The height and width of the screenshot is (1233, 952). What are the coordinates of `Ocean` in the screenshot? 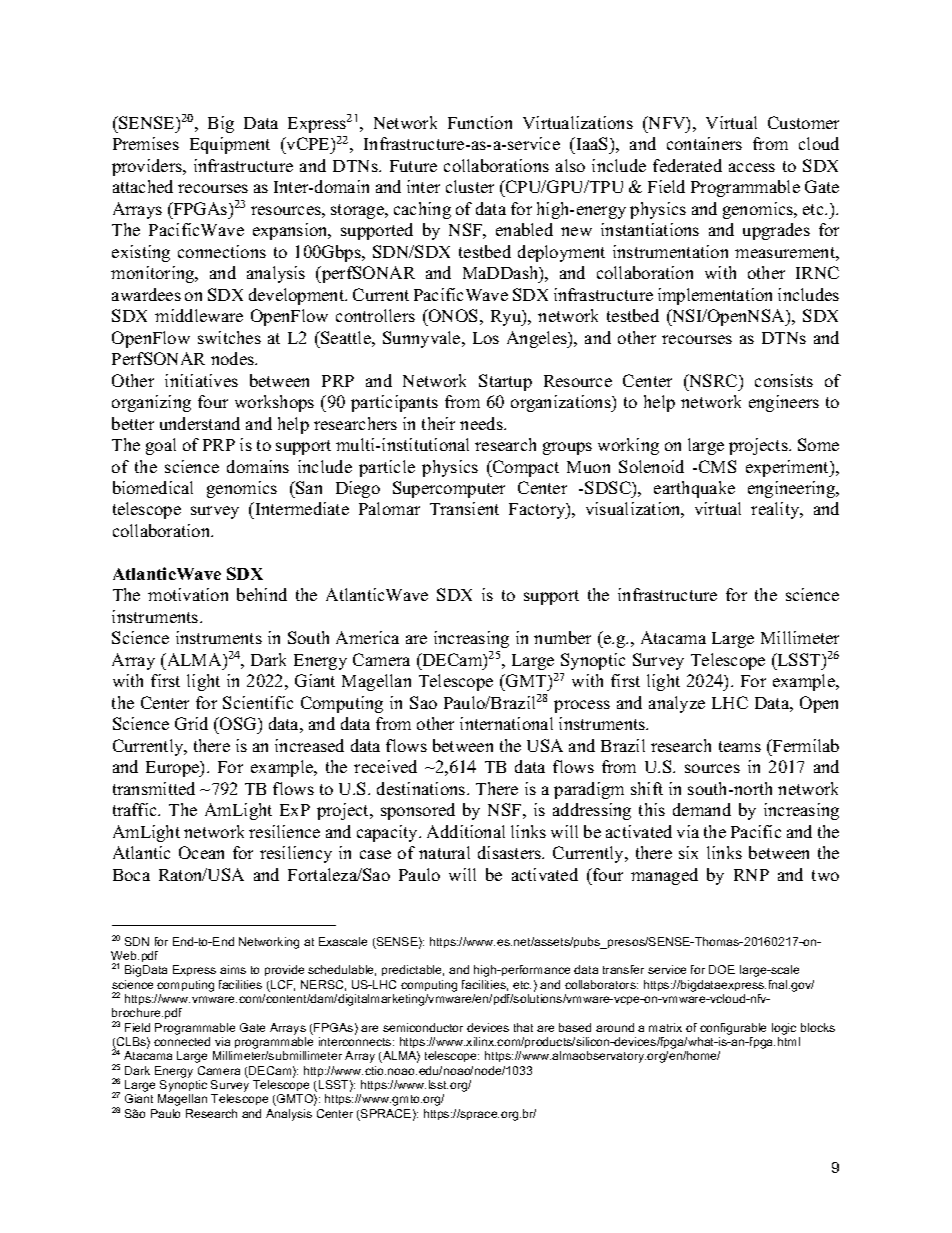 It's located at (201, 852).
